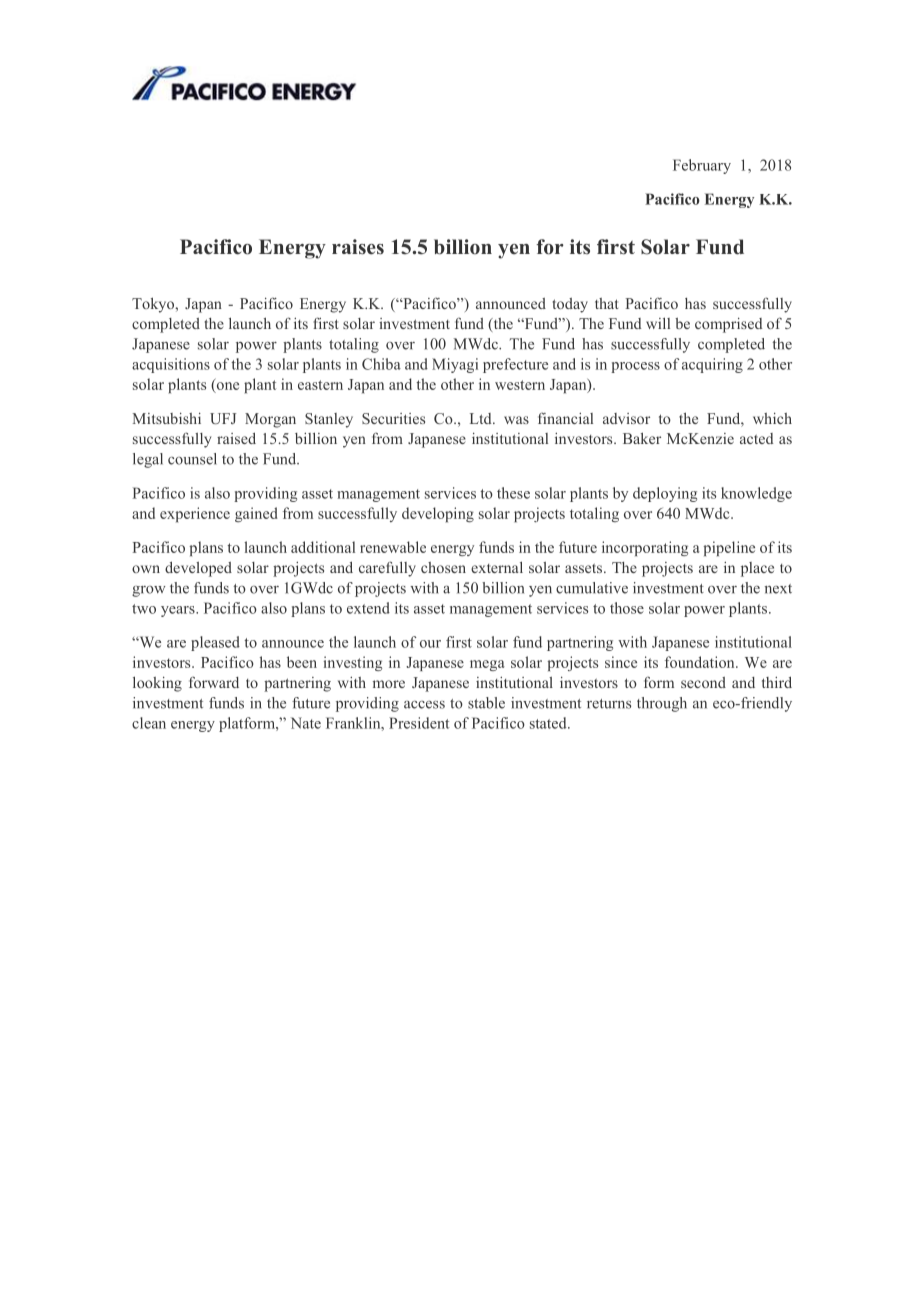  I want to click on comprised, so click(729, 325).
